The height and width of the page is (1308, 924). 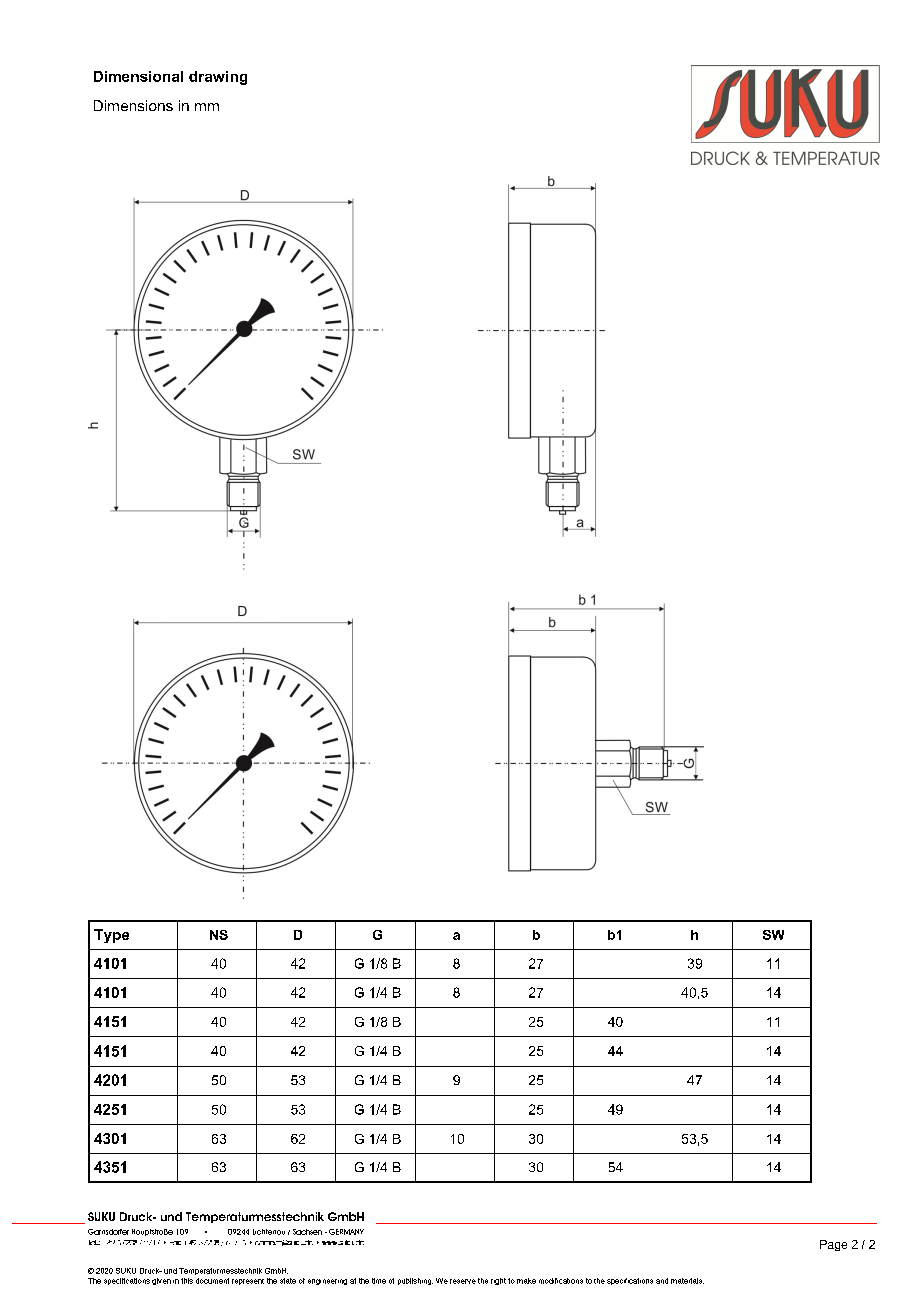 I want to click on Dimensional, so click(x=138, y=76).
